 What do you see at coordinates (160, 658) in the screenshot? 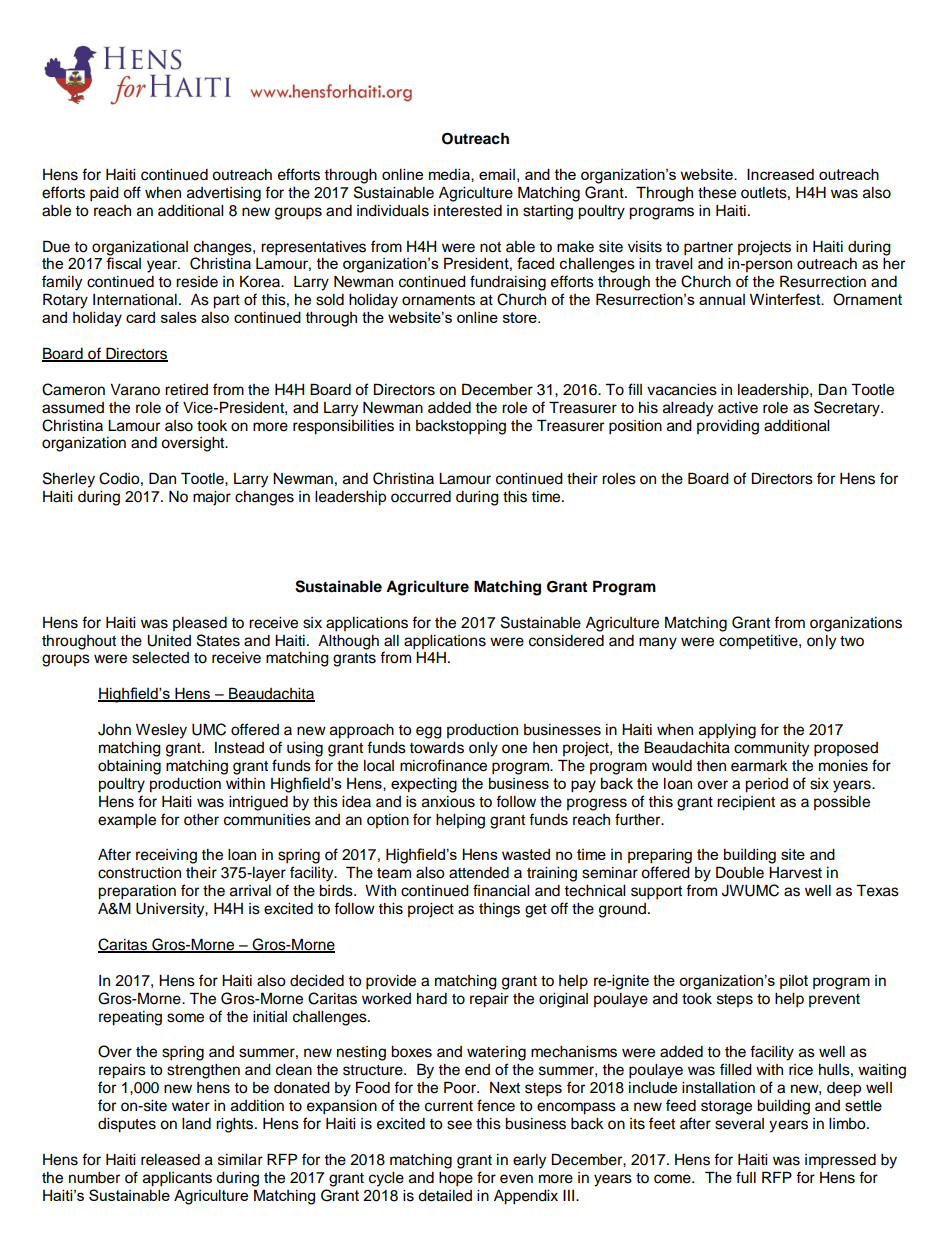
I see `selected` at bounding box center [160, 658].
